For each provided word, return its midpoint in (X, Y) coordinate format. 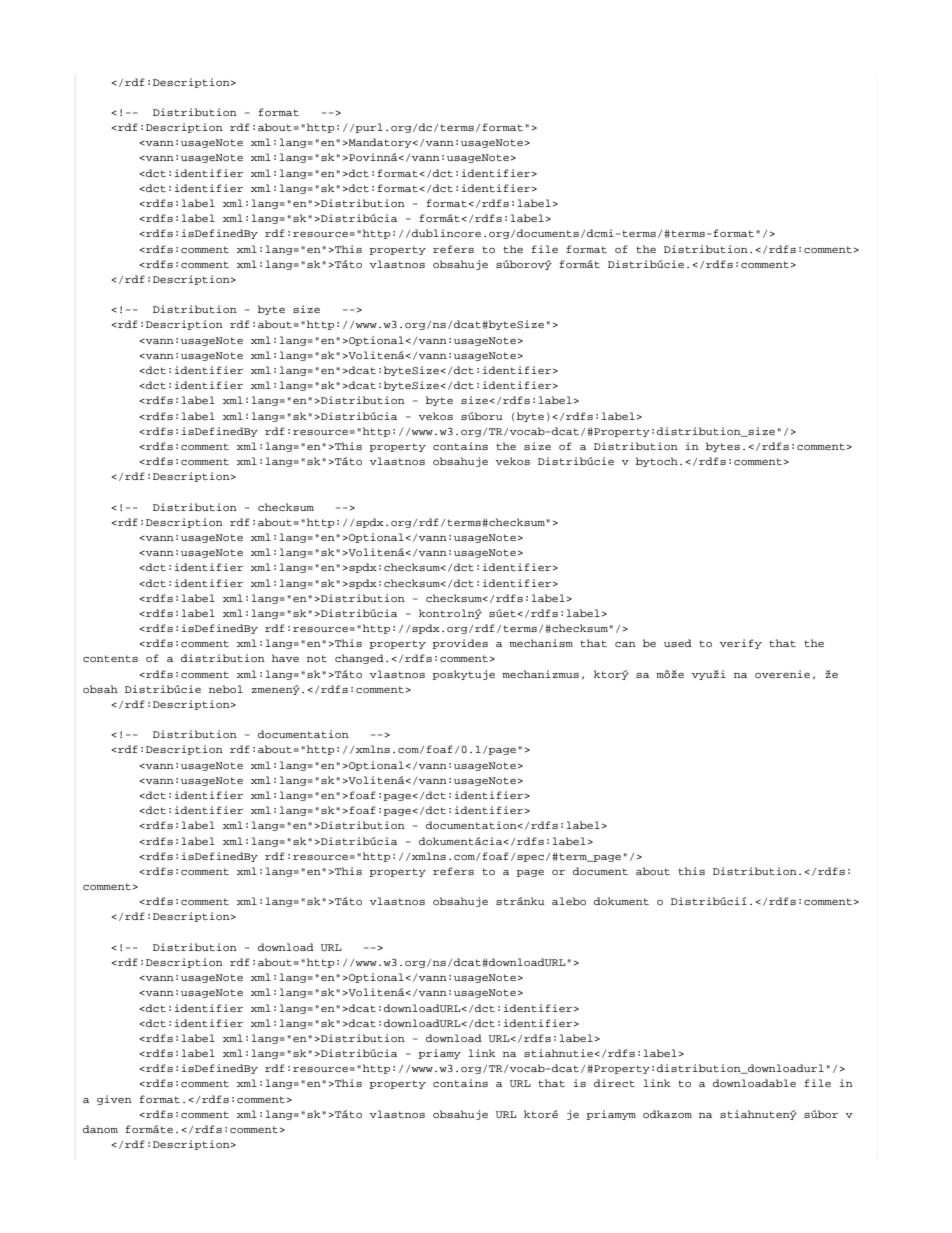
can (625, 644)
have (285, 658)
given (114, 1100)
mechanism (541, 643)
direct (614, 1083)
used (678, 643)
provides (460, 644)
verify (741, 644)
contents (110, 658)
